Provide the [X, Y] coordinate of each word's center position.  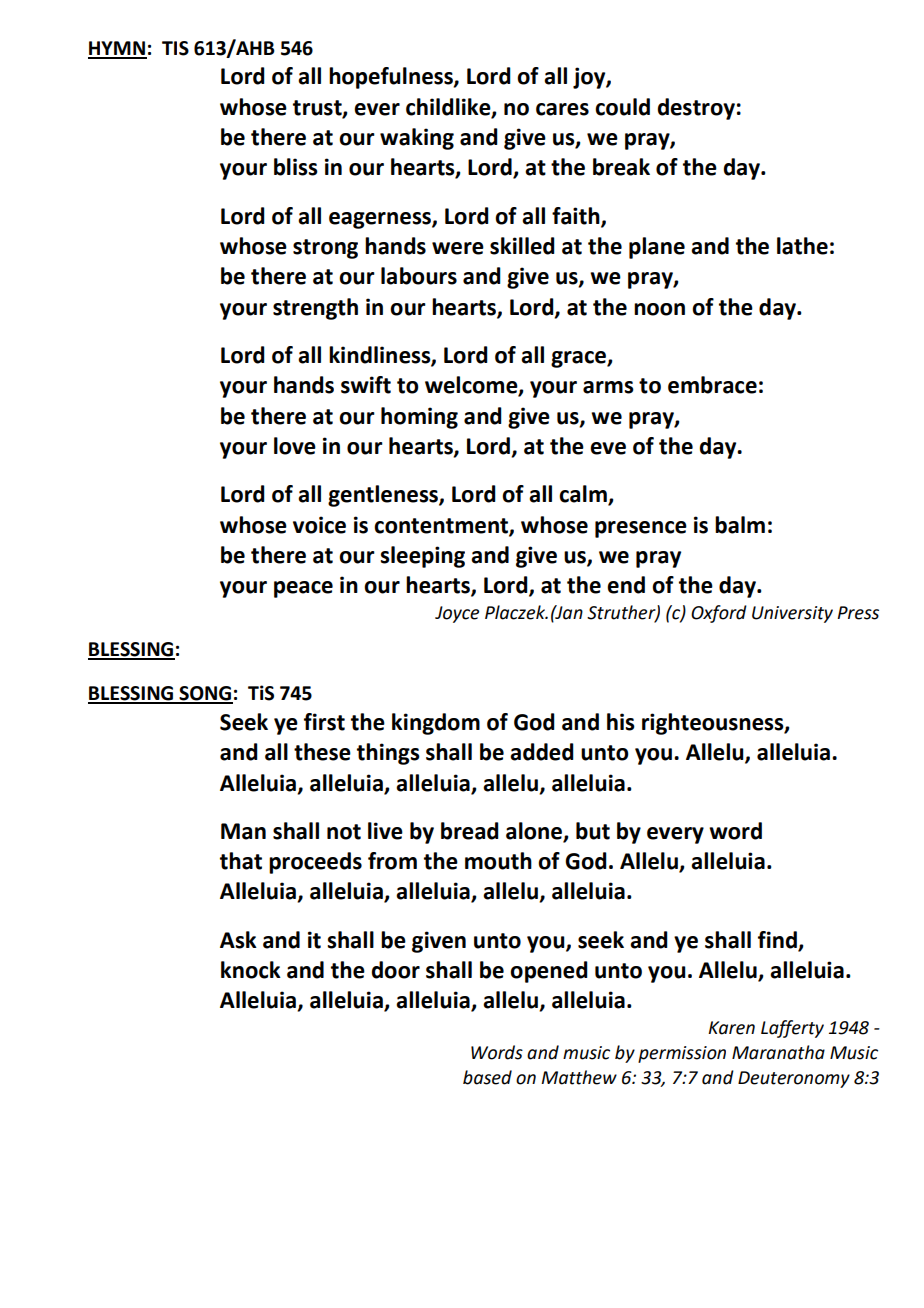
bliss [296, 167]
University [792, 614]
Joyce [457, 614]
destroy [696, 109]
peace [303, 589]
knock [251, 970]
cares [562, 109]
